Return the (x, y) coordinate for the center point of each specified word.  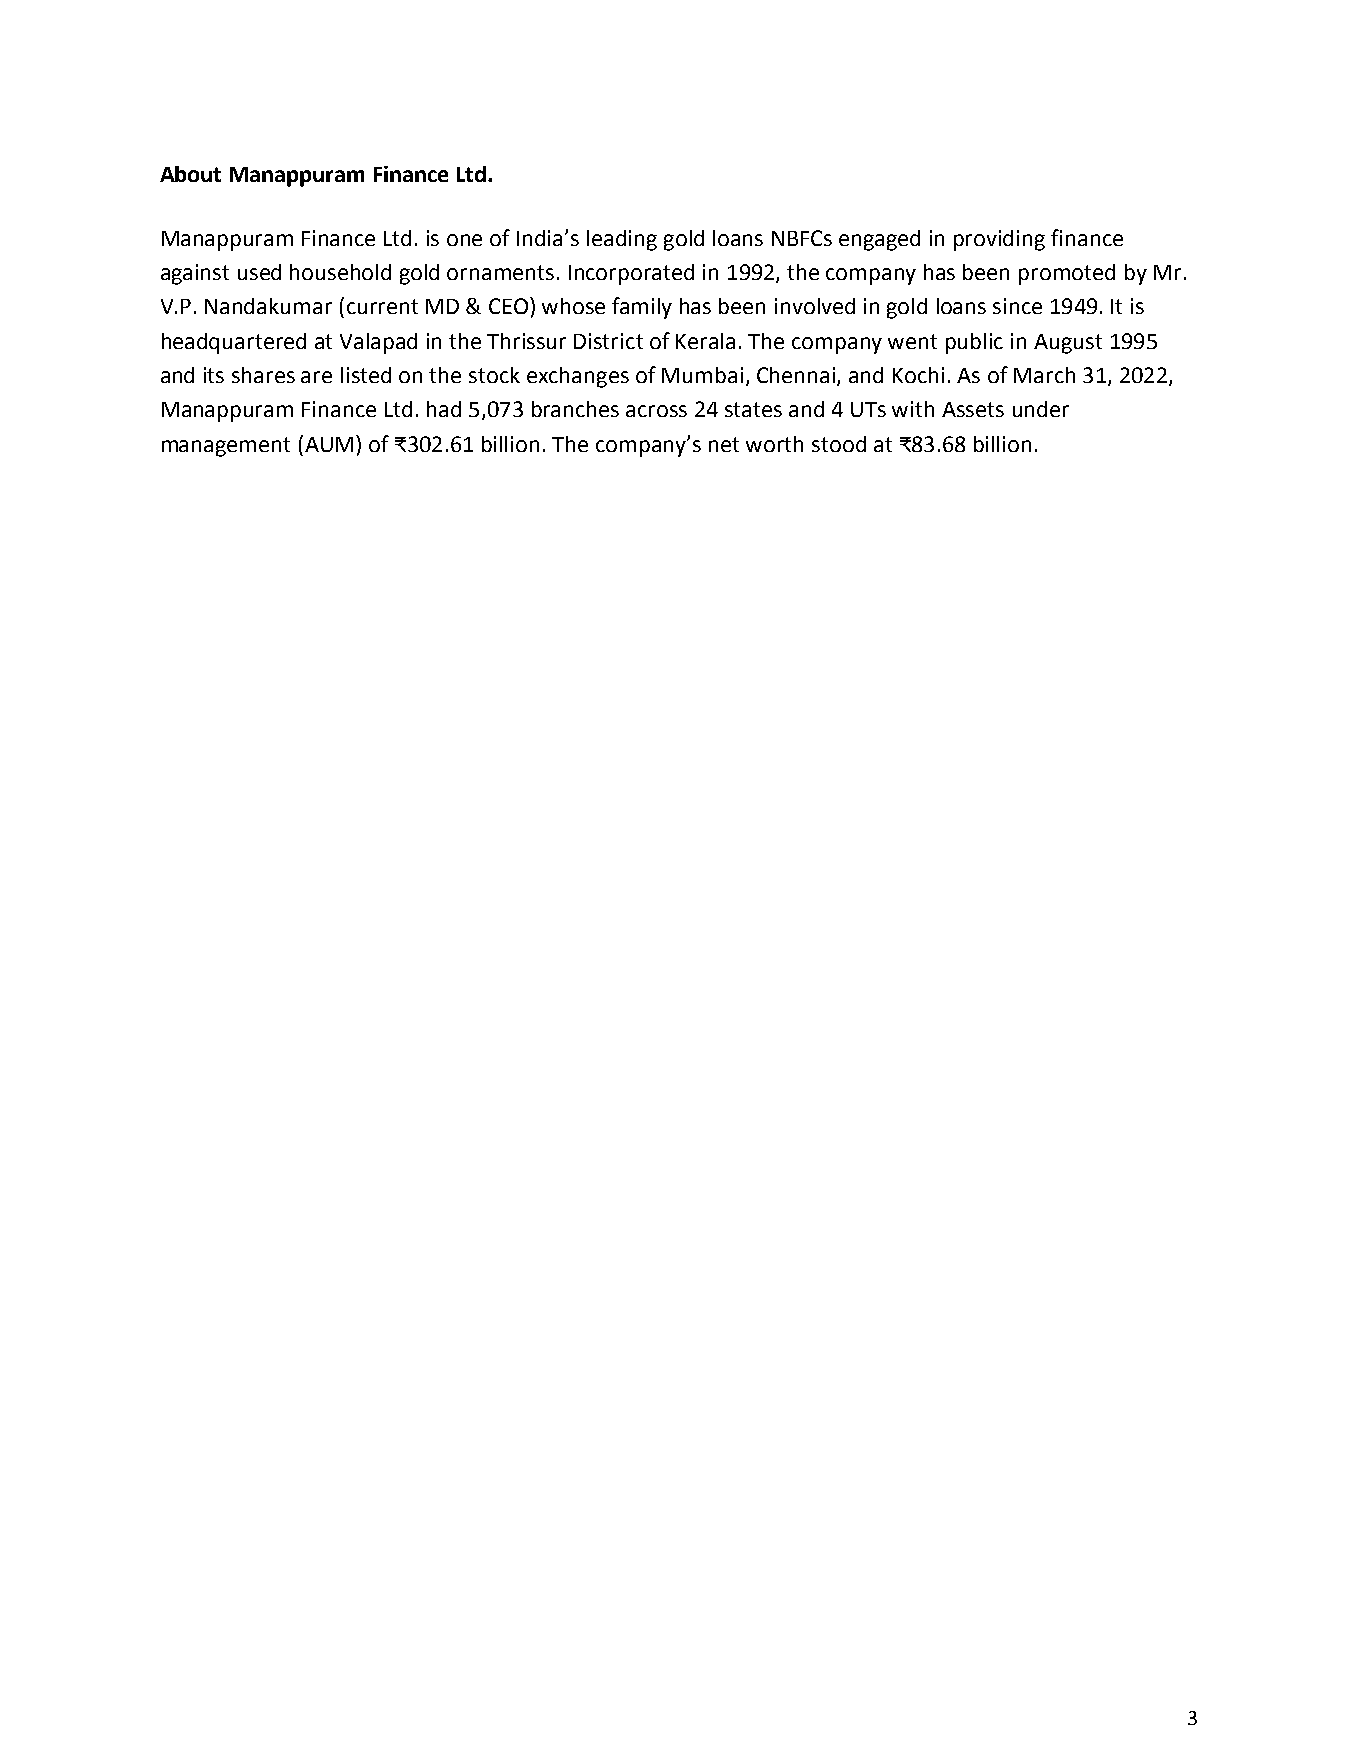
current (382, 306)
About (190, 174)
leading (622, 240)
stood (839, 444)
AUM (329, 444)
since (1017, 306)
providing (999, 240)
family (642, 308)
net (724, 444)
